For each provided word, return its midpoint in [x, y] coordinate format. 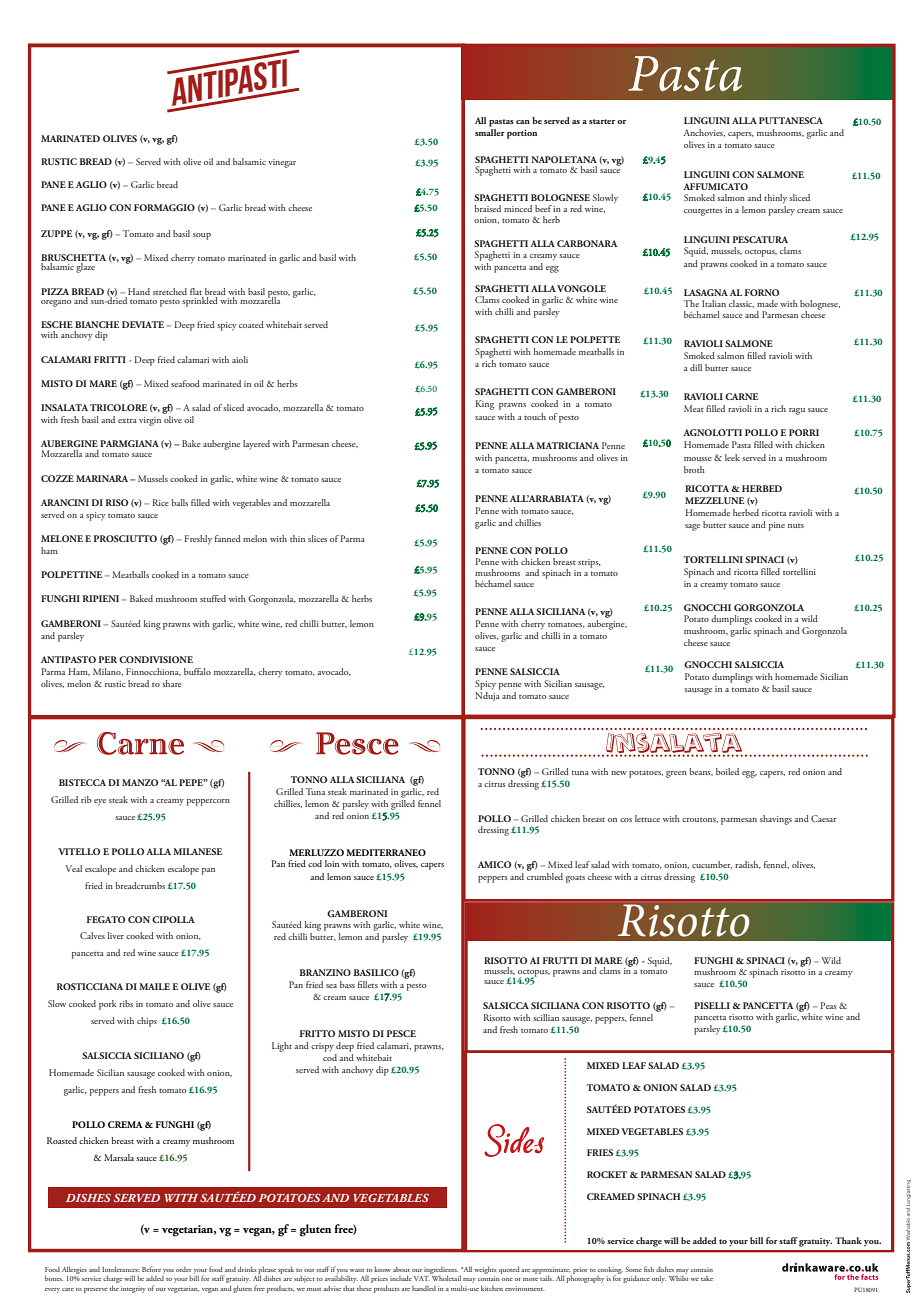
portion [522, 134]
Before [151, 1269]
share [172, 683]
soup [202, 236]
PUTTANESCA [791, 120]
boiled [727, 771]
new [619, 773]
